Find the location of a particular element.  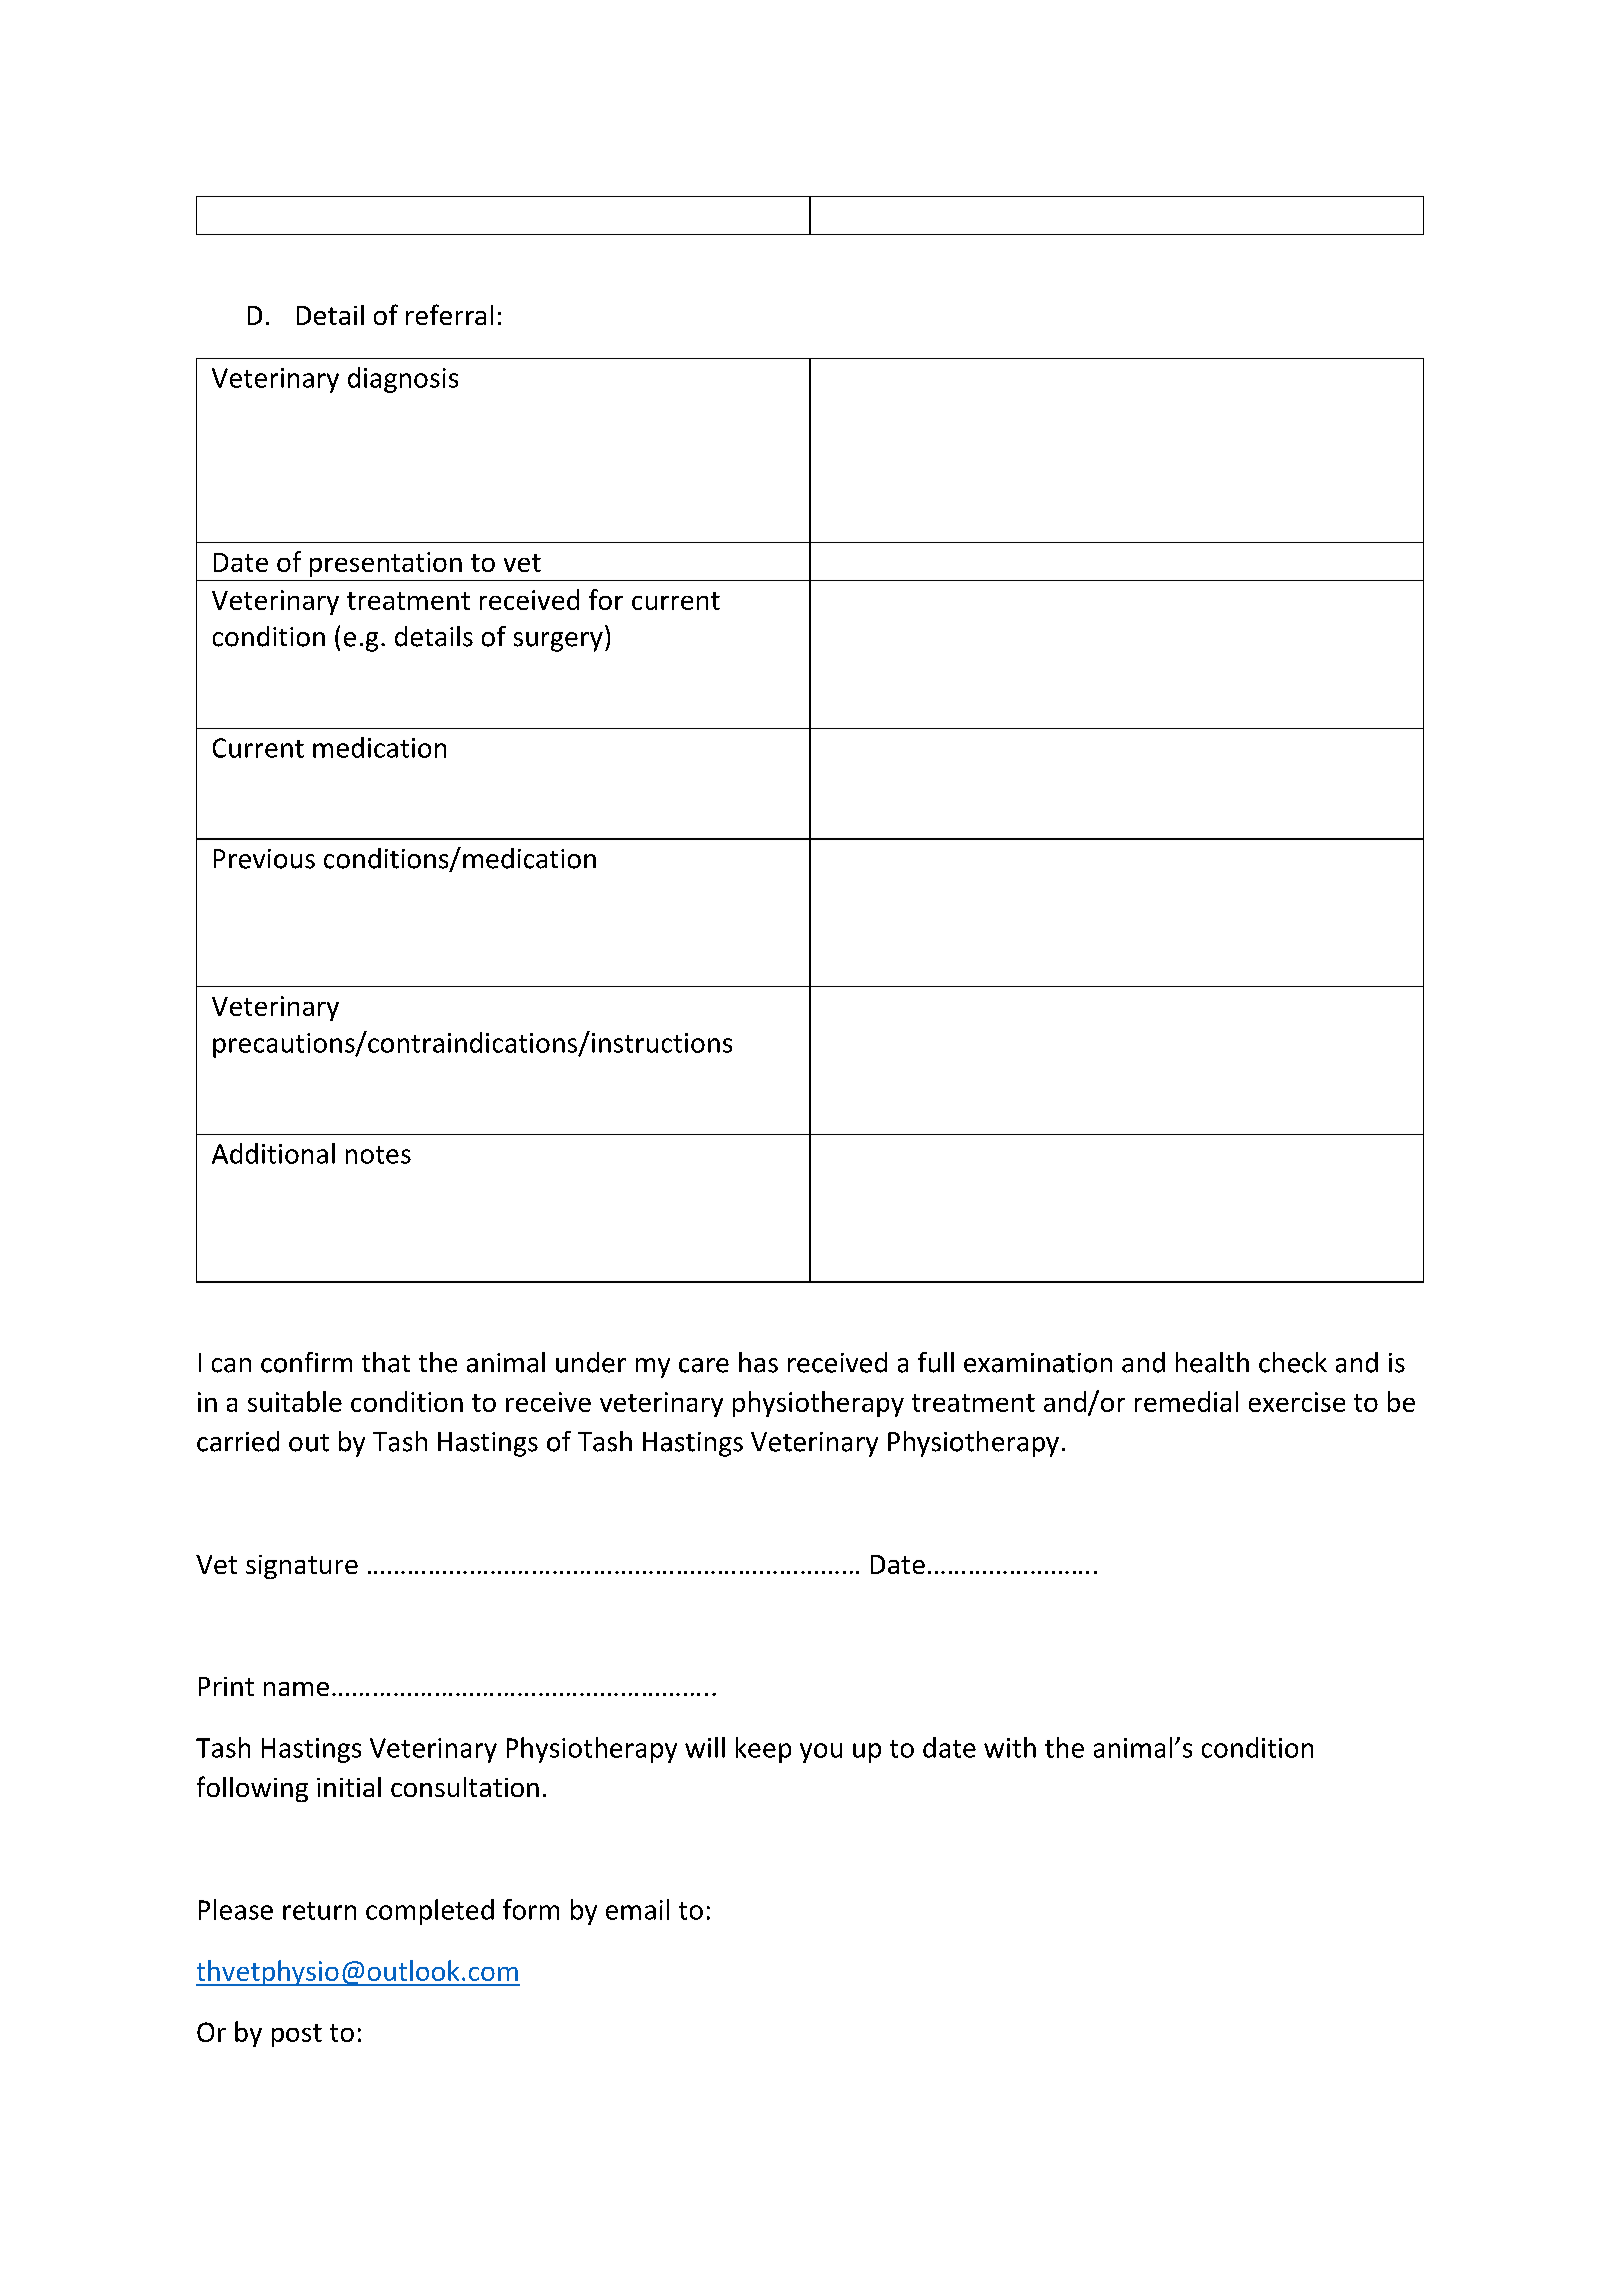

surgery is located at coordinates (558, 642).
